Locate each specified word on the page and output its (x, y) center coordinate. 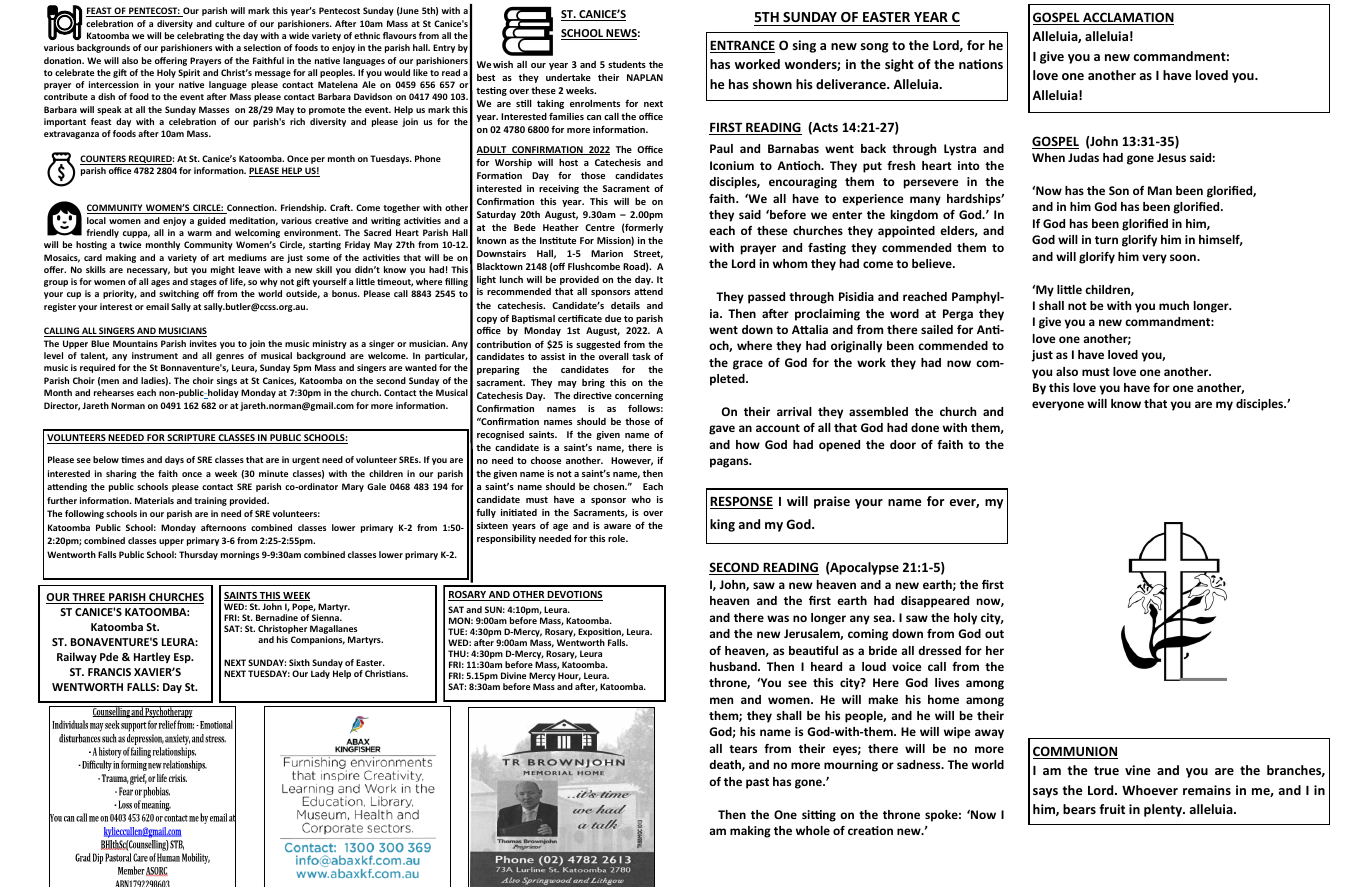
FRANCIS (109, 672)
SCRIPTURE (192, 439)
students (627, 64)
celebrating (200, 36)
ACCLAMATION (1127, 18)
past (757, 783)
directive (592, 395)
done (925, 427)
